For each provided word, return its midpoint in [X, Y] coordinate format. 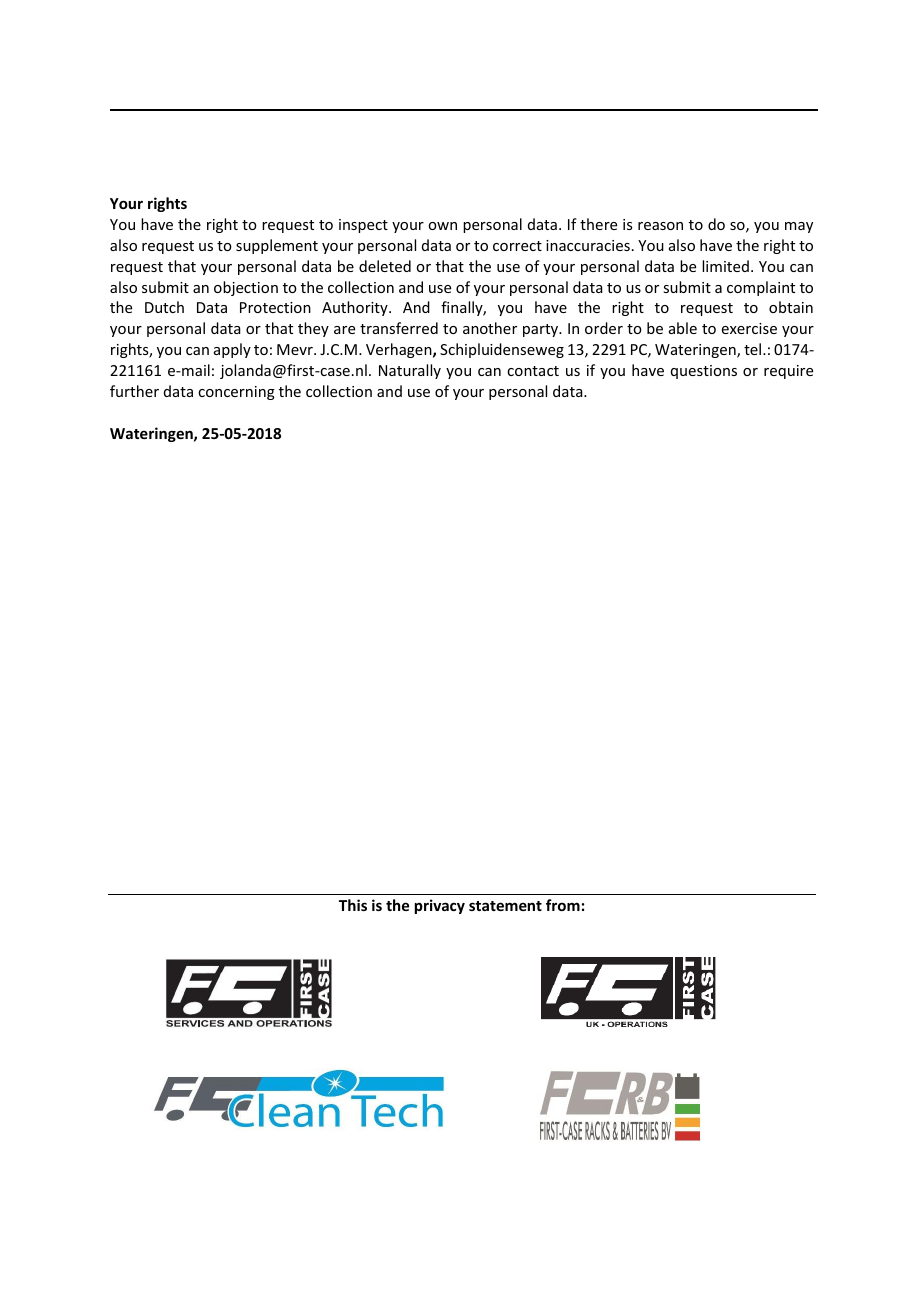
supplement [277, 246]
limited [725, 266]
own [442, 226]
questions [704, 372]
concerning [236, 393]
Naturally [410, 371]
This [353, 905]
